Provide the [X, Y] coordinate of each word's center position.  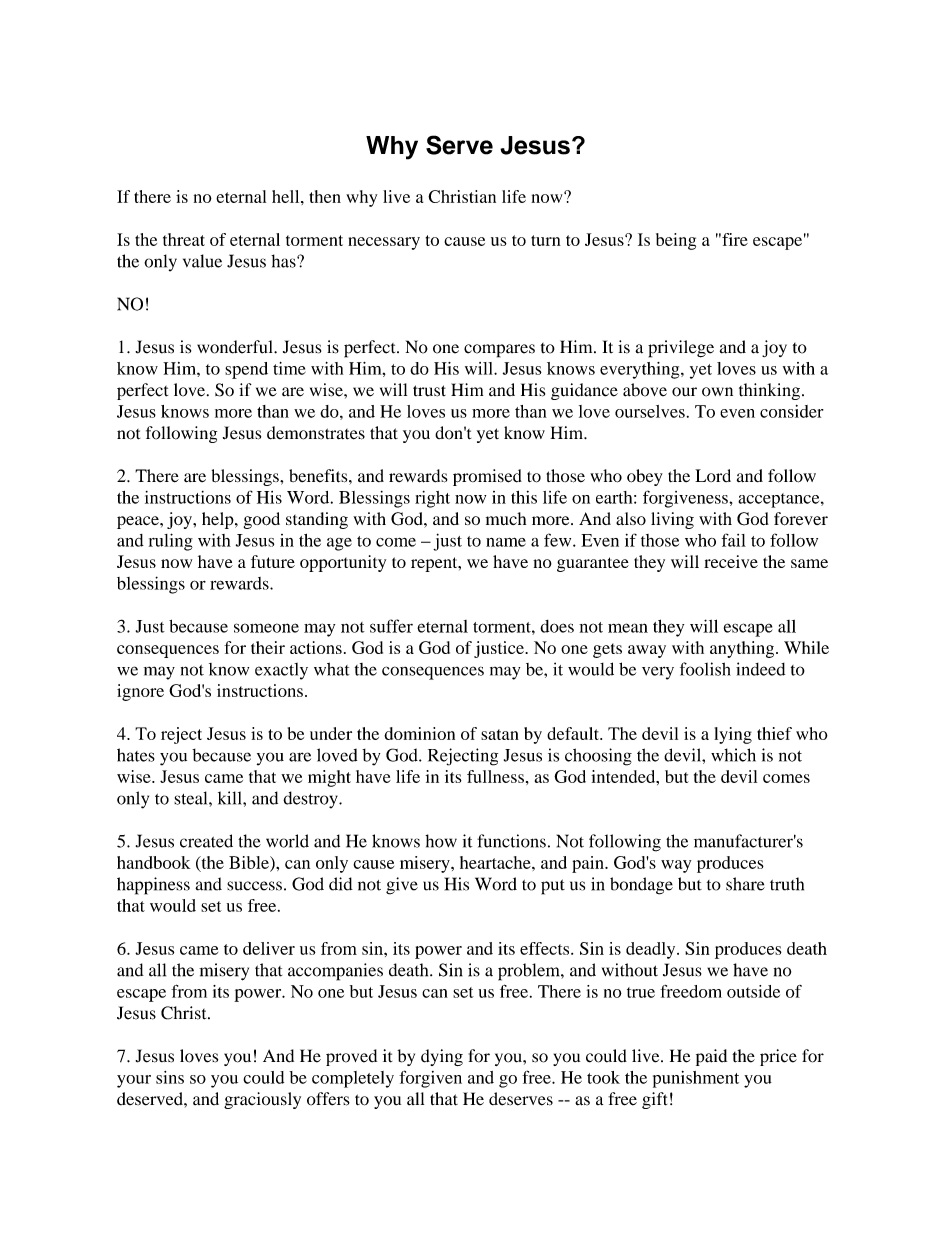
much [506, 518]
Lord [713, 475]
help [219, 520]
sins [170, 1077]
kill [231, 798]
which [733, 755]
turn [546, 240]
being [676, 241]
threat [184, 239]
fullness [495, 776]
